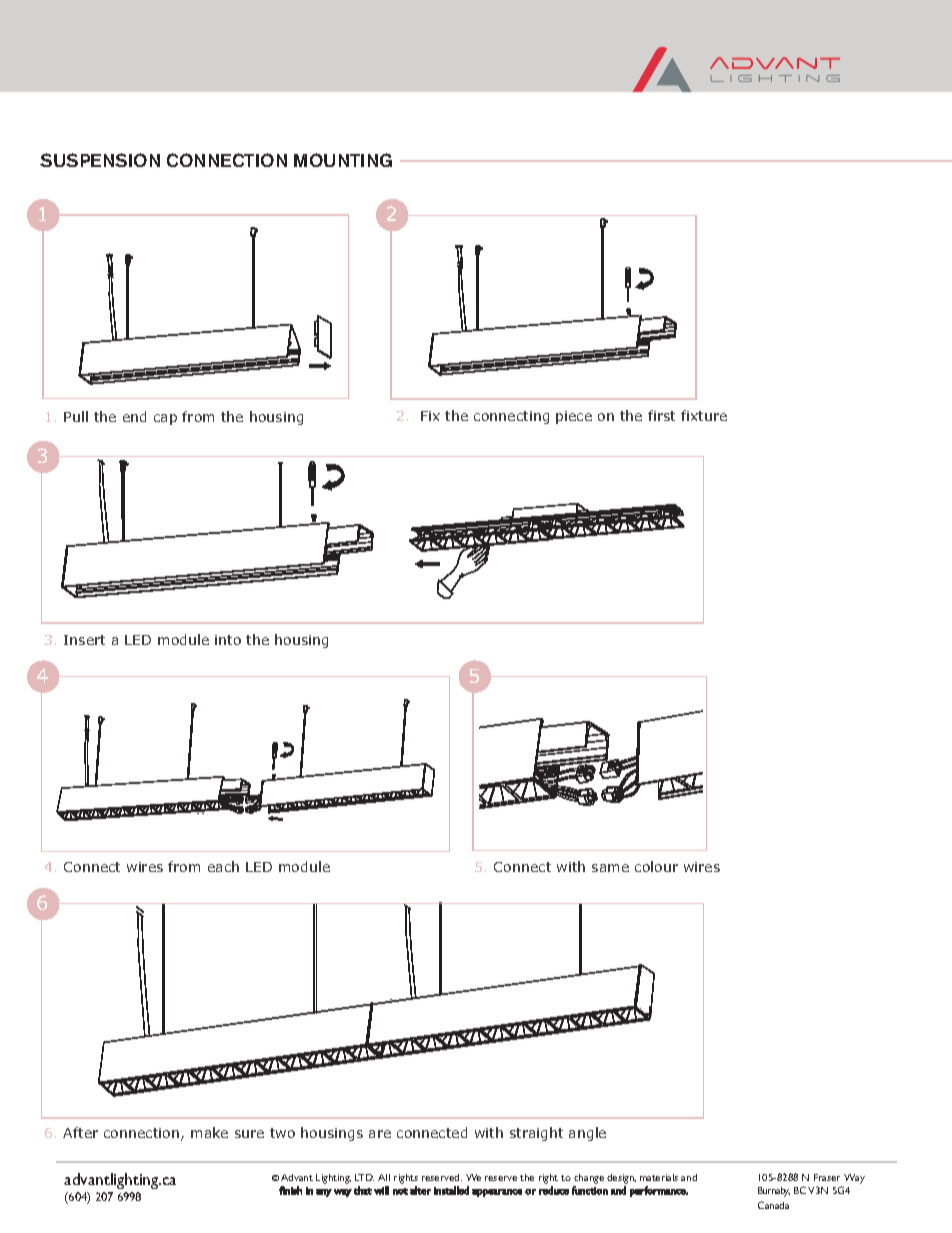  Describe the element at coordinates (343, 160) in the image. I see `MOUNTING` at that location.
